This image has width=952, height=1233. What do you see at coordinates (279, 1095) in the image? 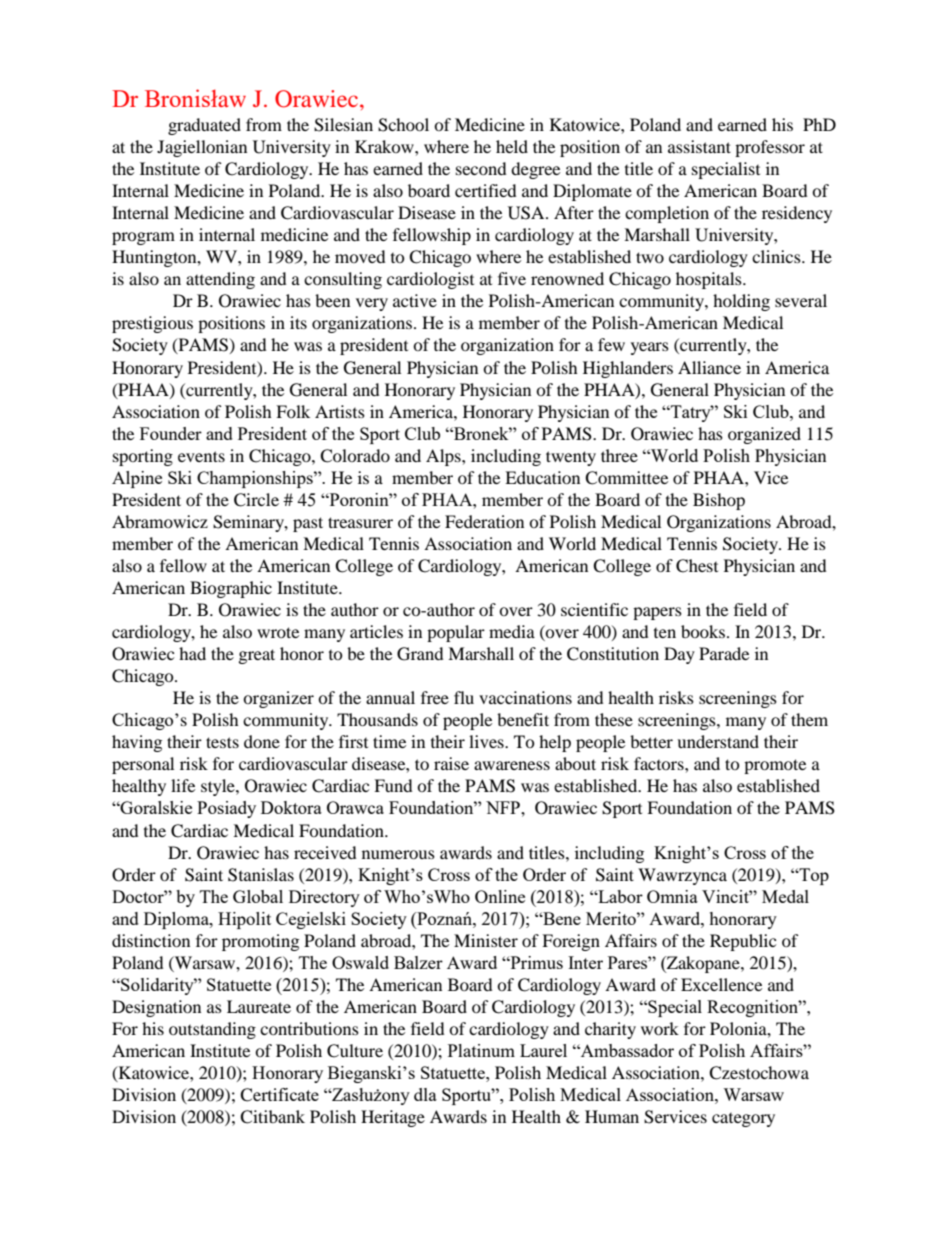
I see `Certificate` at bounding box center [279, 1095].
